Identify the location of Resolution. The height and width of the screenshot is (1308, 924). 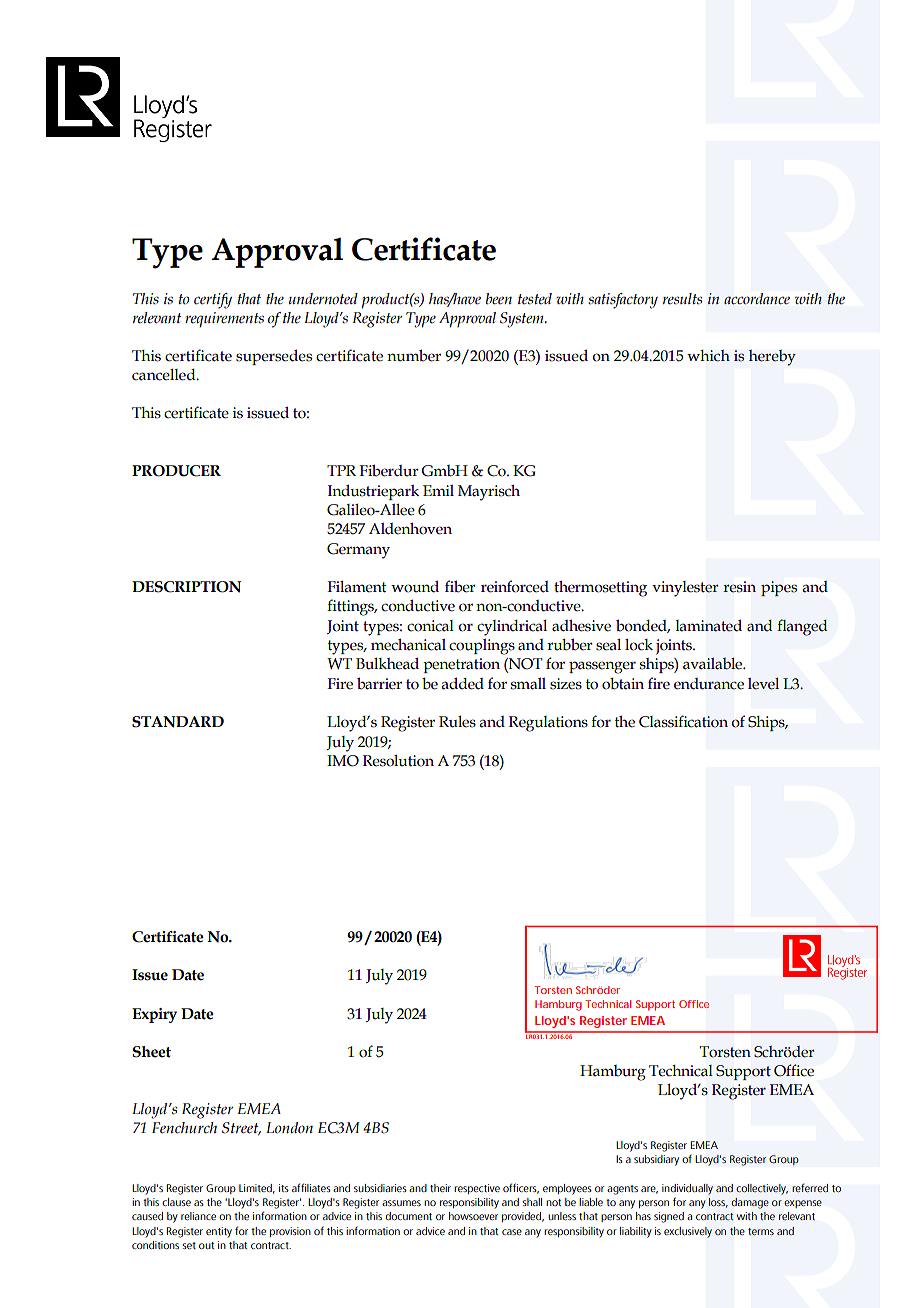
(398, 761).
